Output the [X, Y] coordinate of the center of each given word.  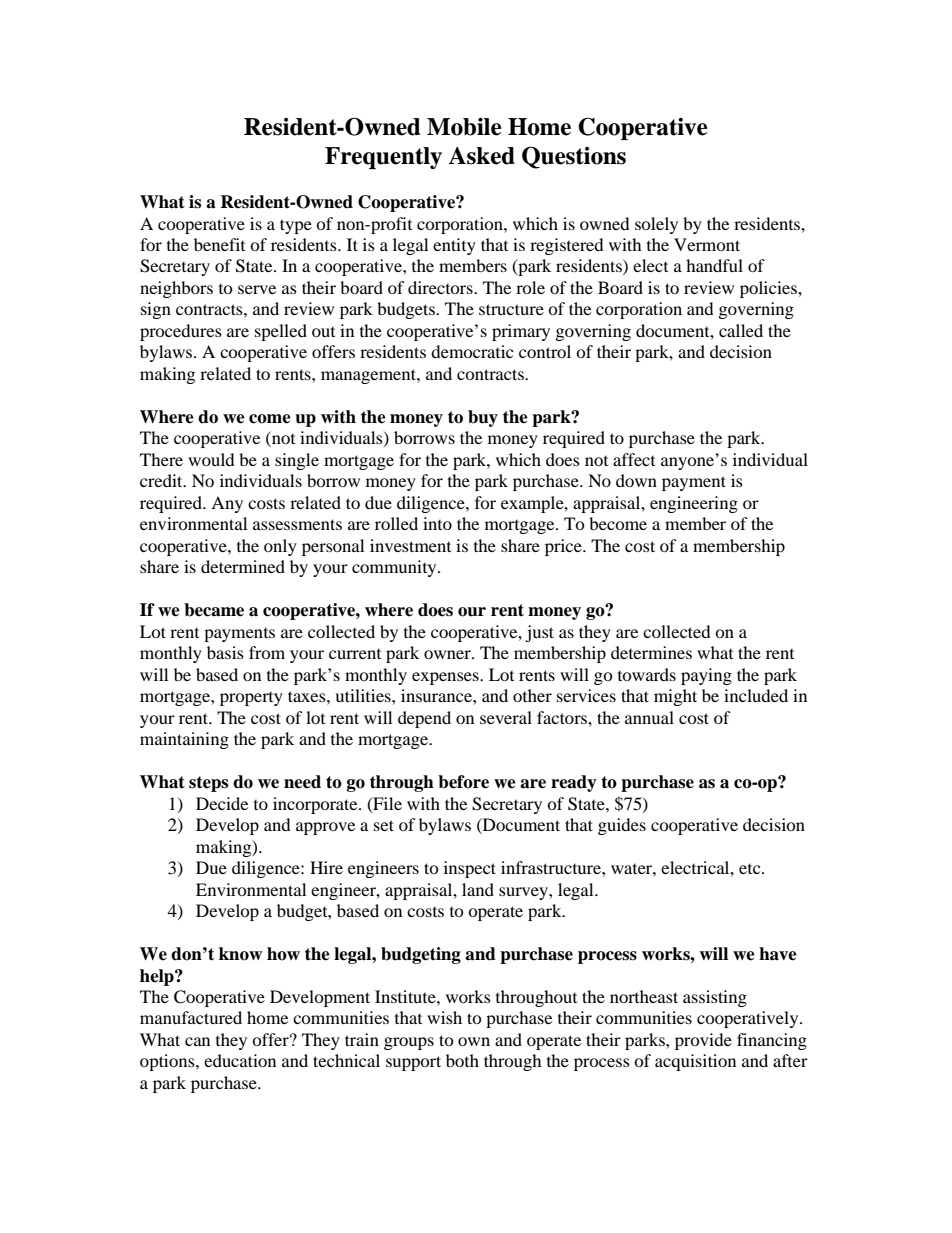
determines [651, 652]
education [240, 1060]
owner [448, 654]
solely [656, 225]
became [214, 610]
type [296, 226]
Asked [481, 156]
